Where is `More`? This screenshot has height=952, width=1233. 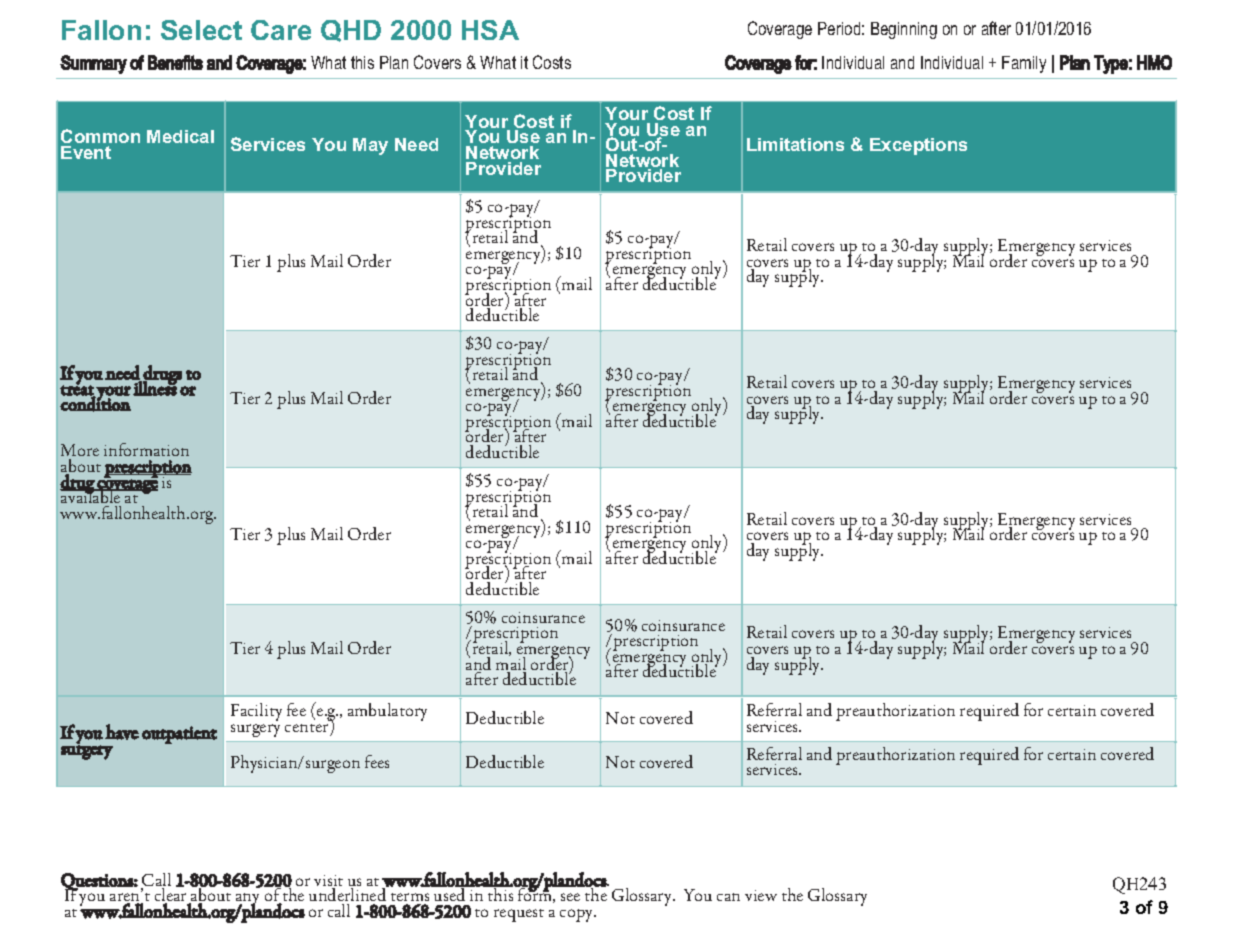 More is located at coordinates (80, 452).
